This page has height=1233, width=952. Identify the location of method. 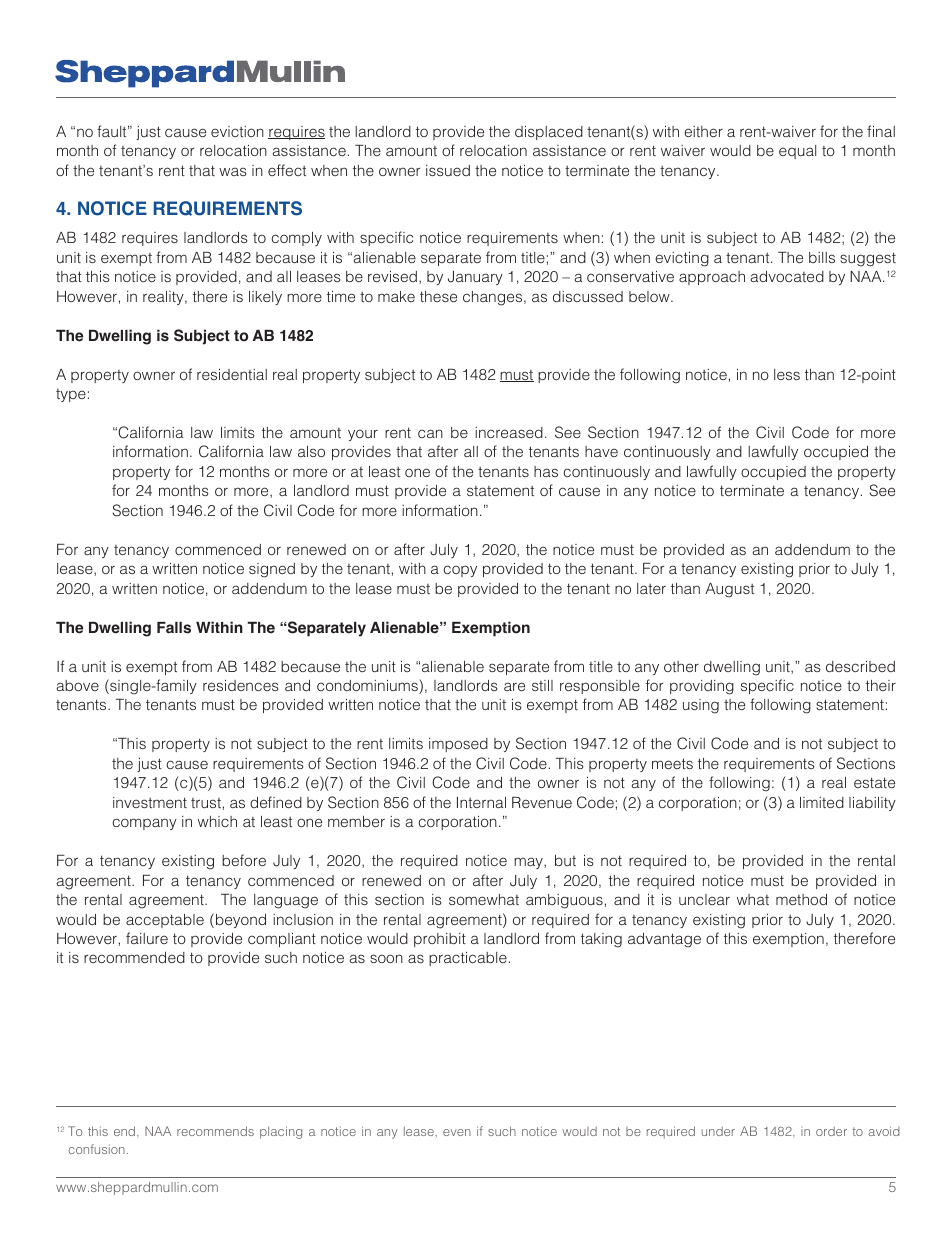
(801, 899).
